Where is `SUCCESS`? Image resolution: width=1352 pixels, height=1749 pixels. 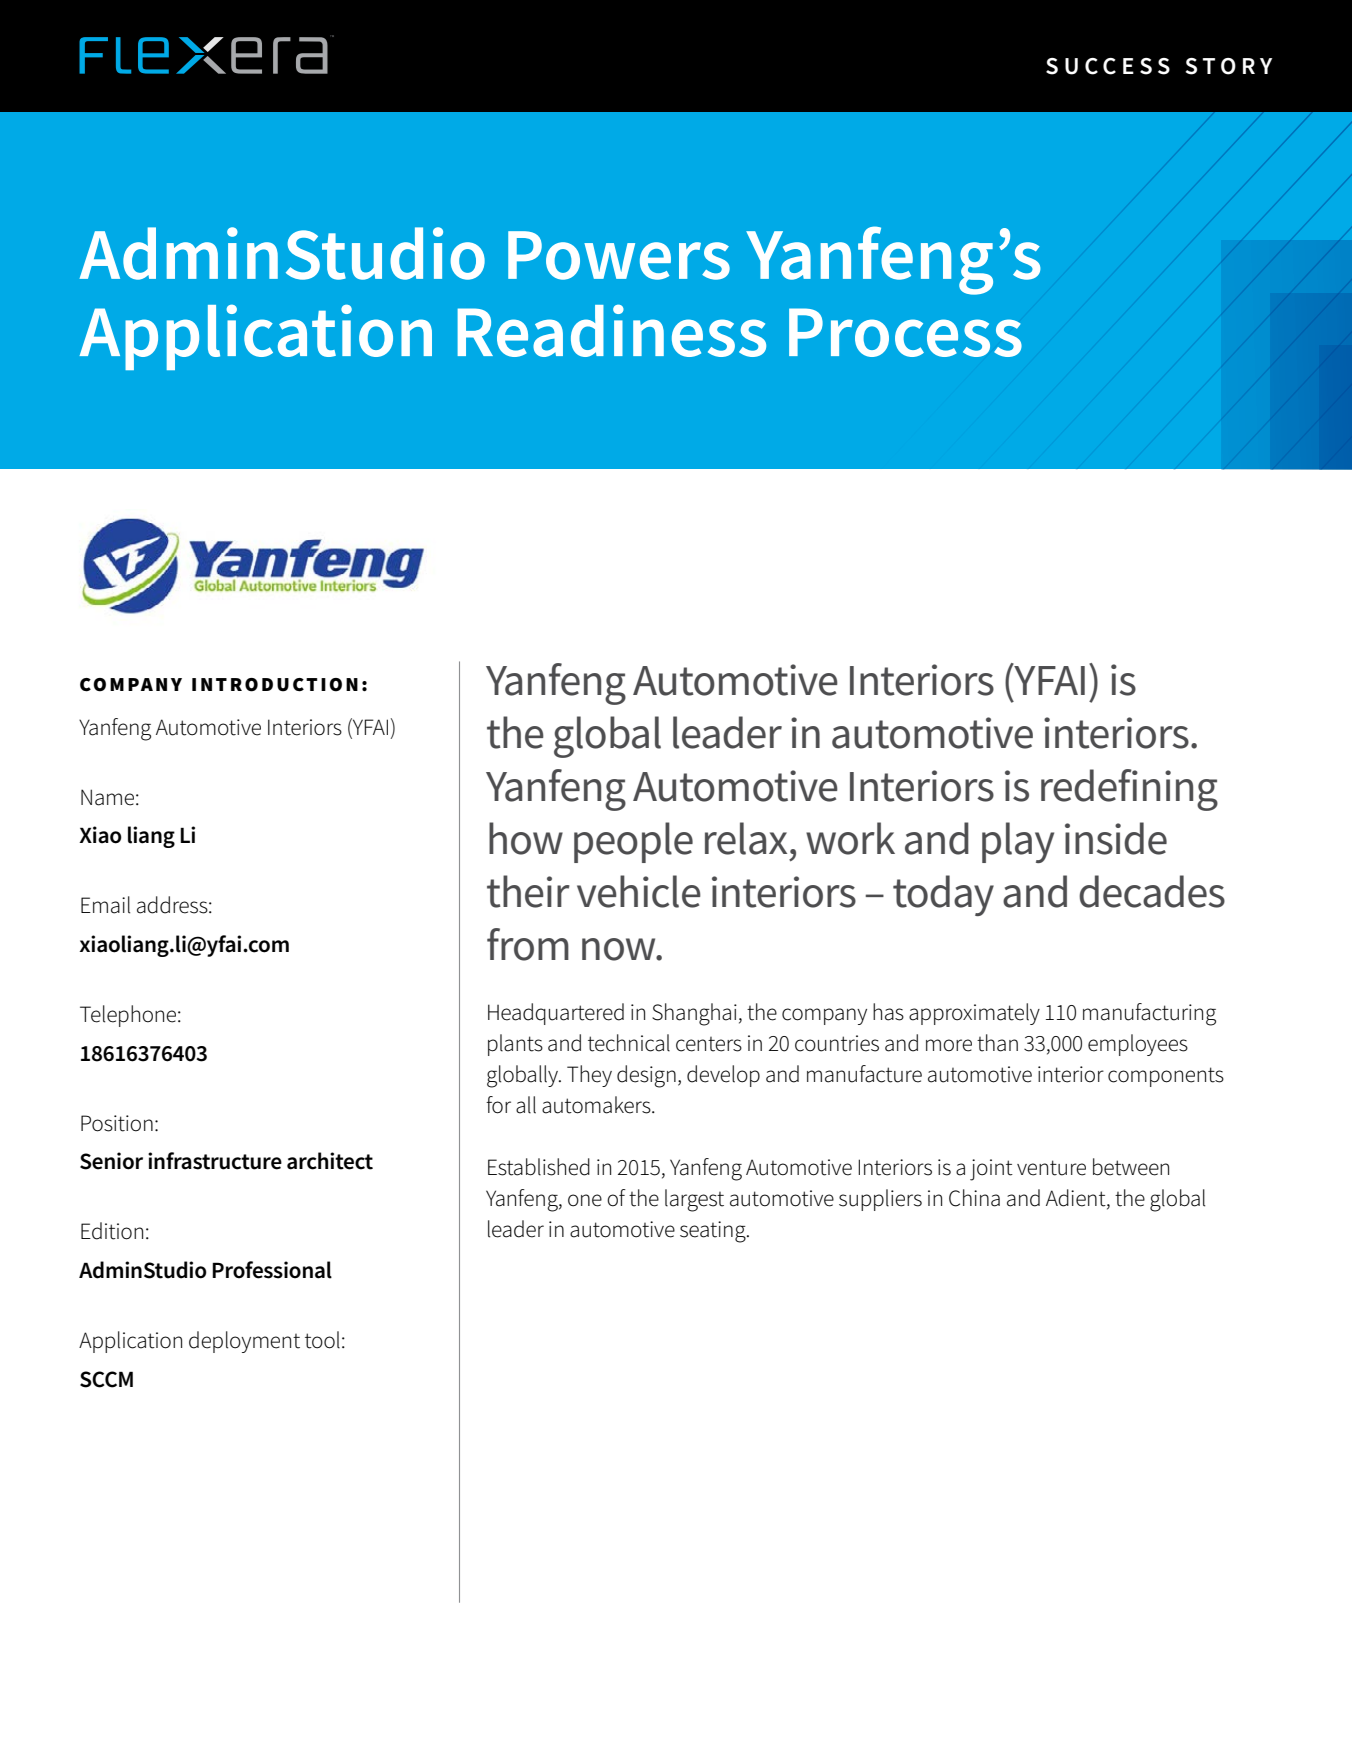
SUCCESS is located at coordinates (1108, 66).
